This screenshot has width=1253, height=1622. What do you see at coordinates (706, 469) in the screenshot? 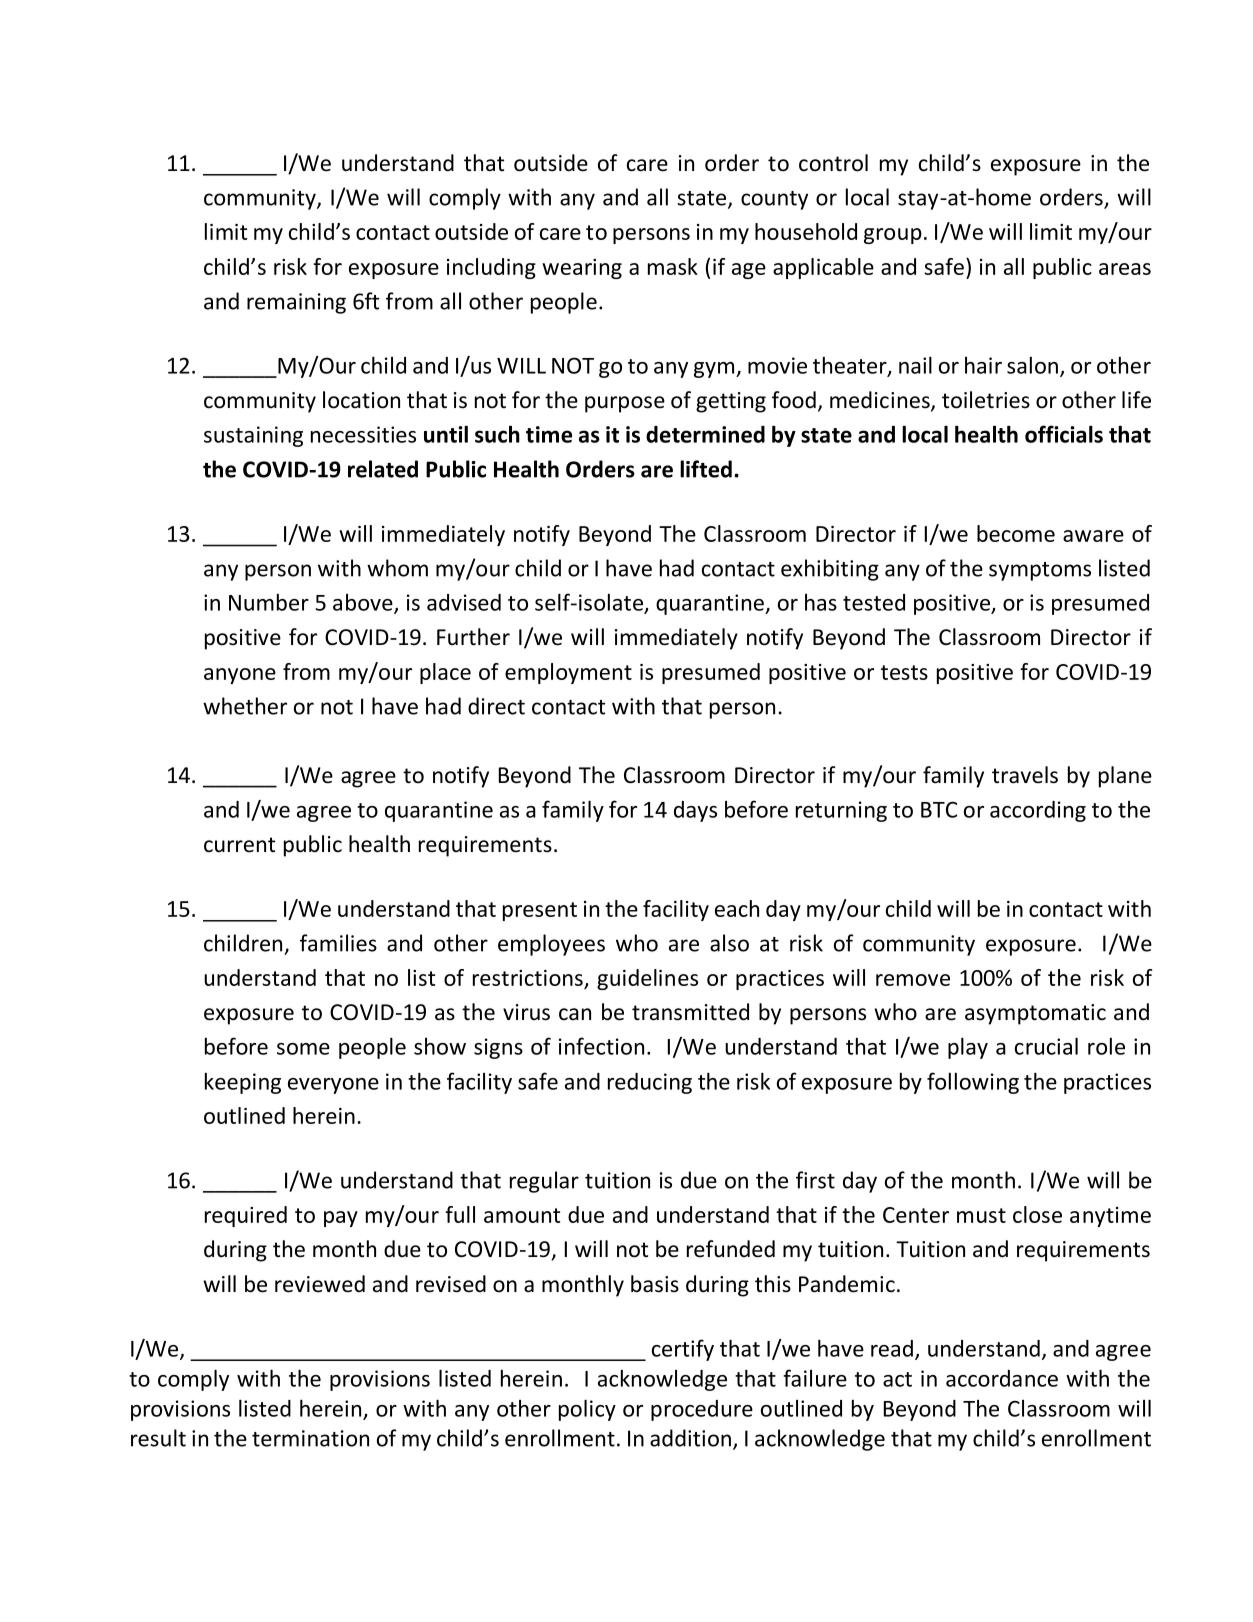
I see `lifted` at bounding box center [706, 469].
